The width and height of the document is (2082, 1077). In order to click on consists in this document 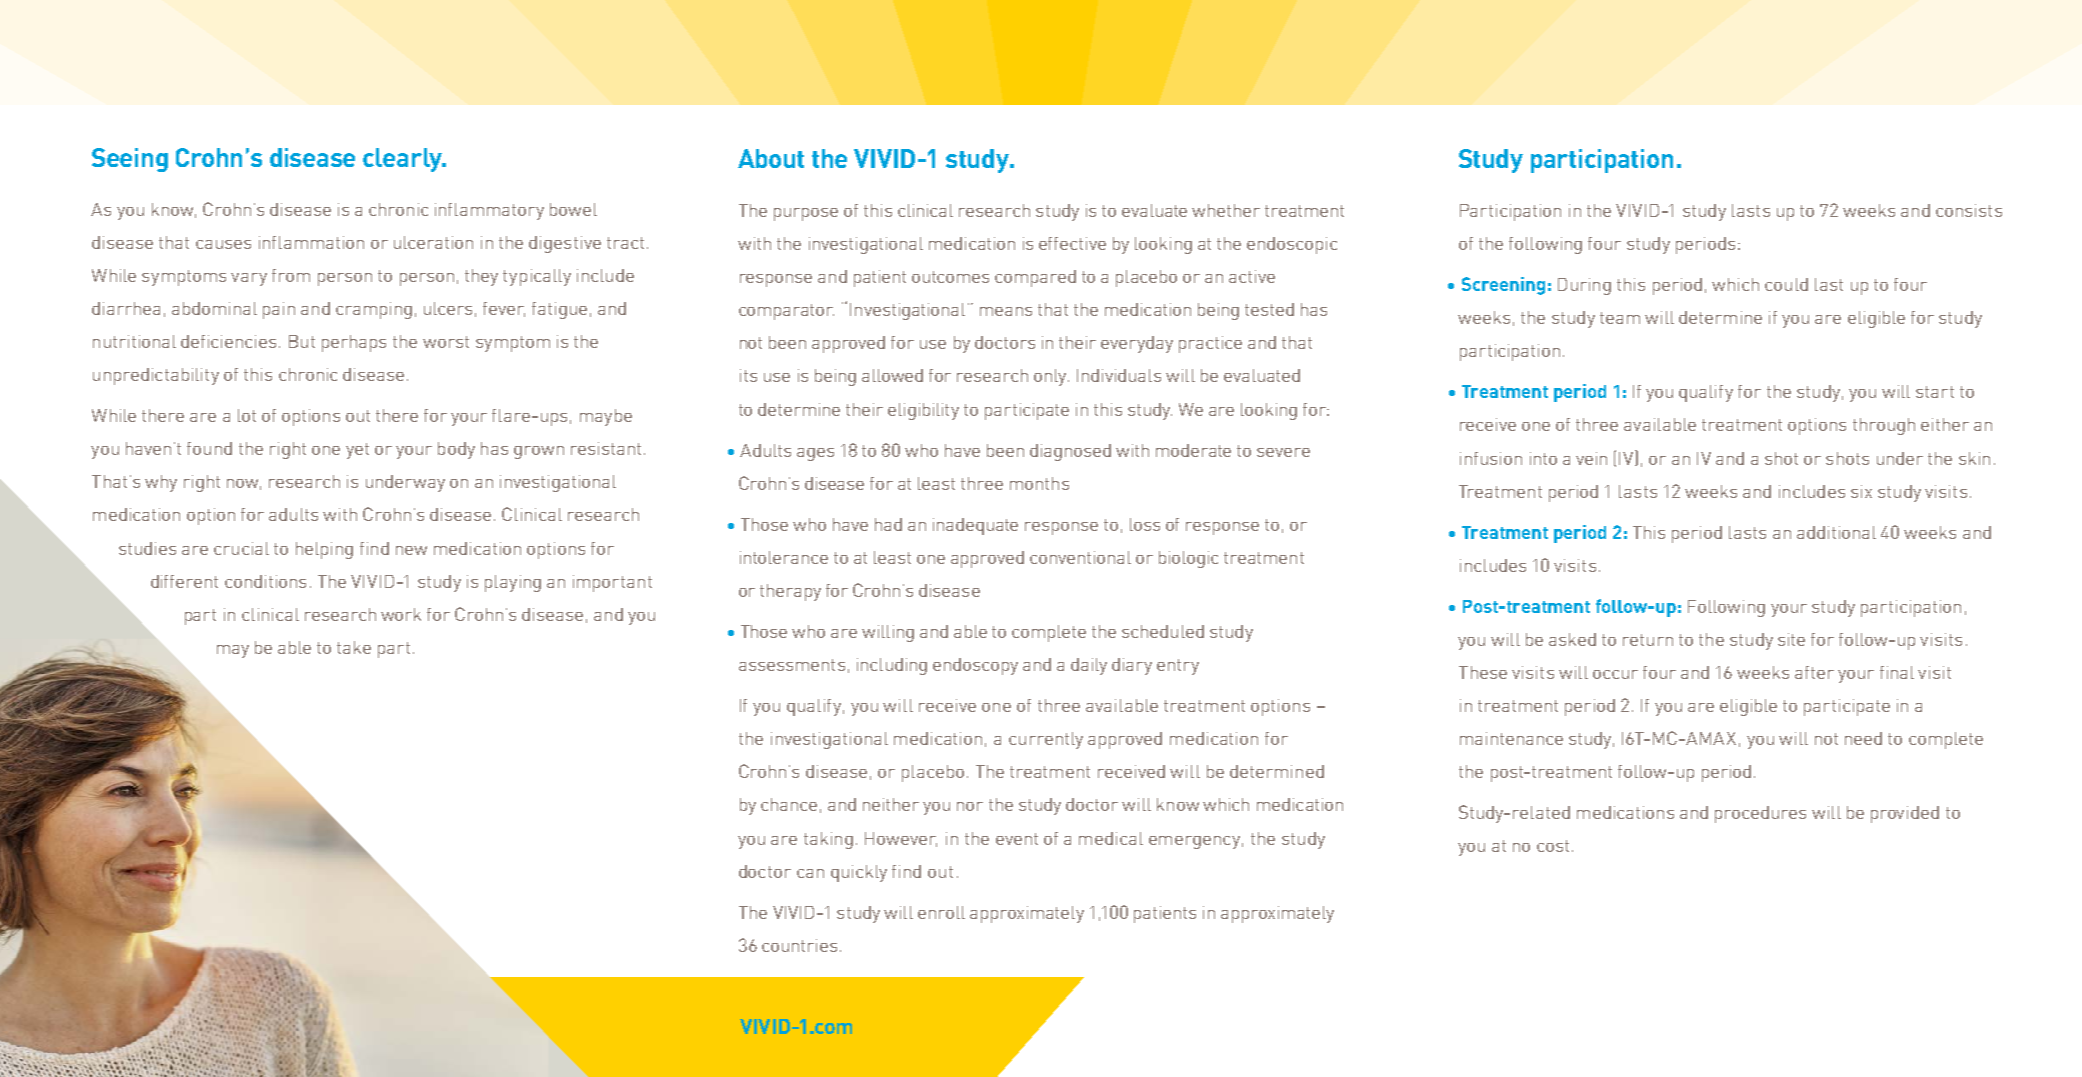, I will do `click(1969, 210)`.
